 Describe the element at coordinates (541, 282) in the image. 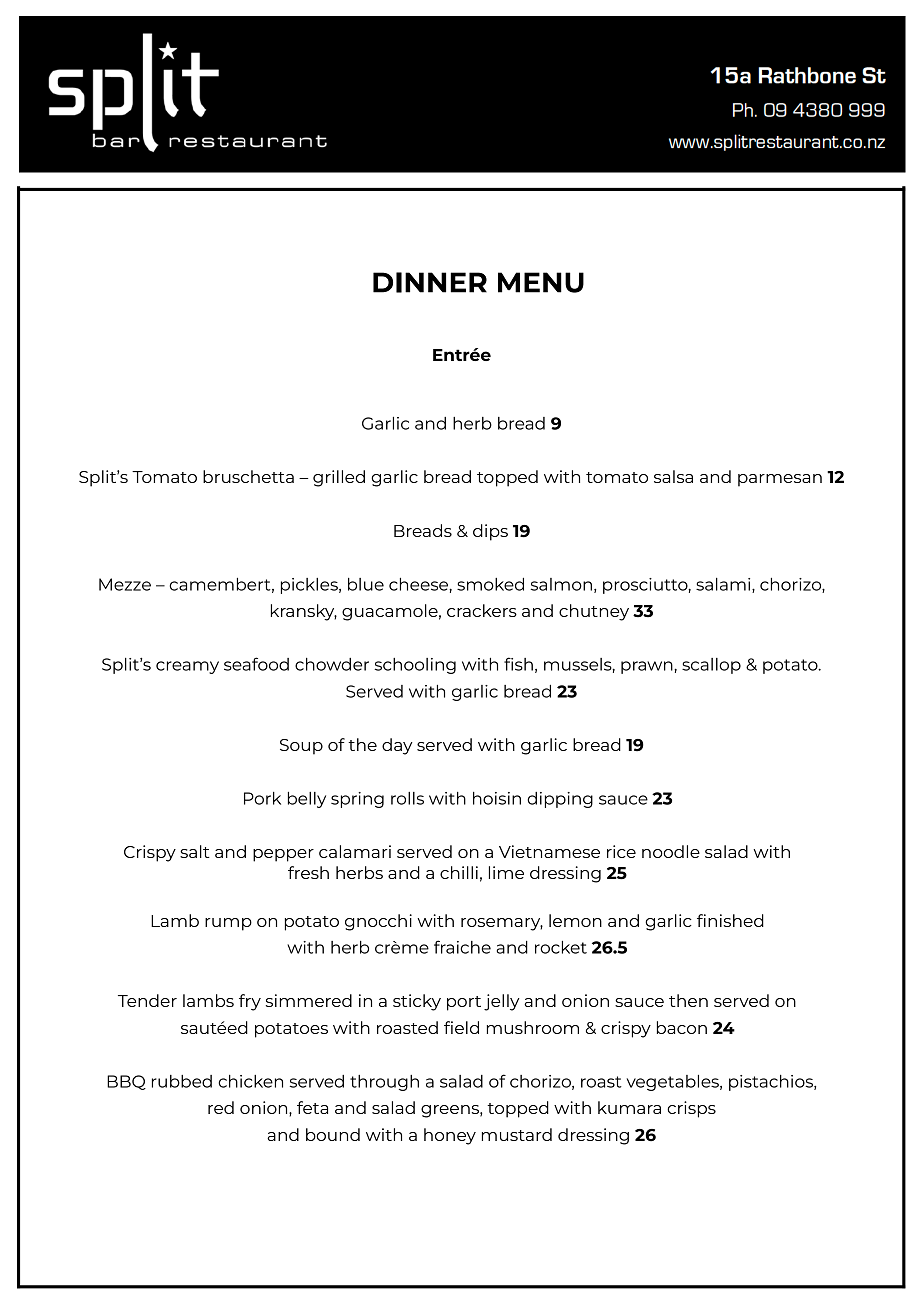

I see `MENU` at that location.
